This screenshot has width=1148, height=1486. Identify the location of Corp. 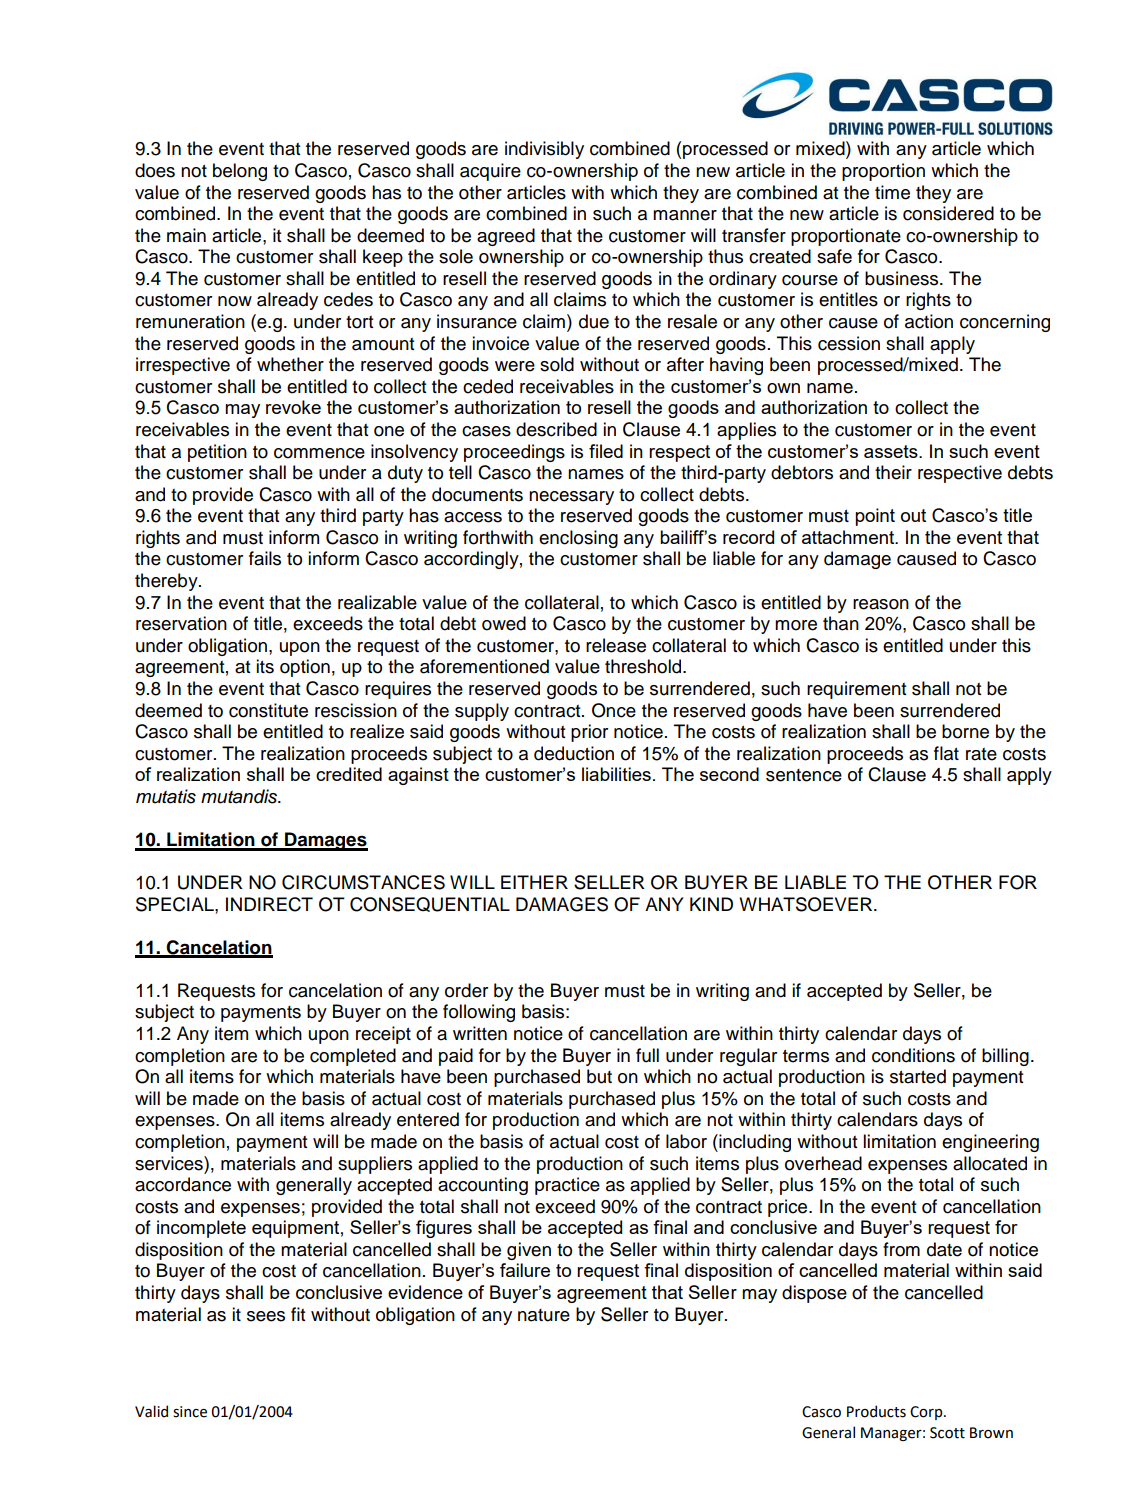
(927, 1413).
